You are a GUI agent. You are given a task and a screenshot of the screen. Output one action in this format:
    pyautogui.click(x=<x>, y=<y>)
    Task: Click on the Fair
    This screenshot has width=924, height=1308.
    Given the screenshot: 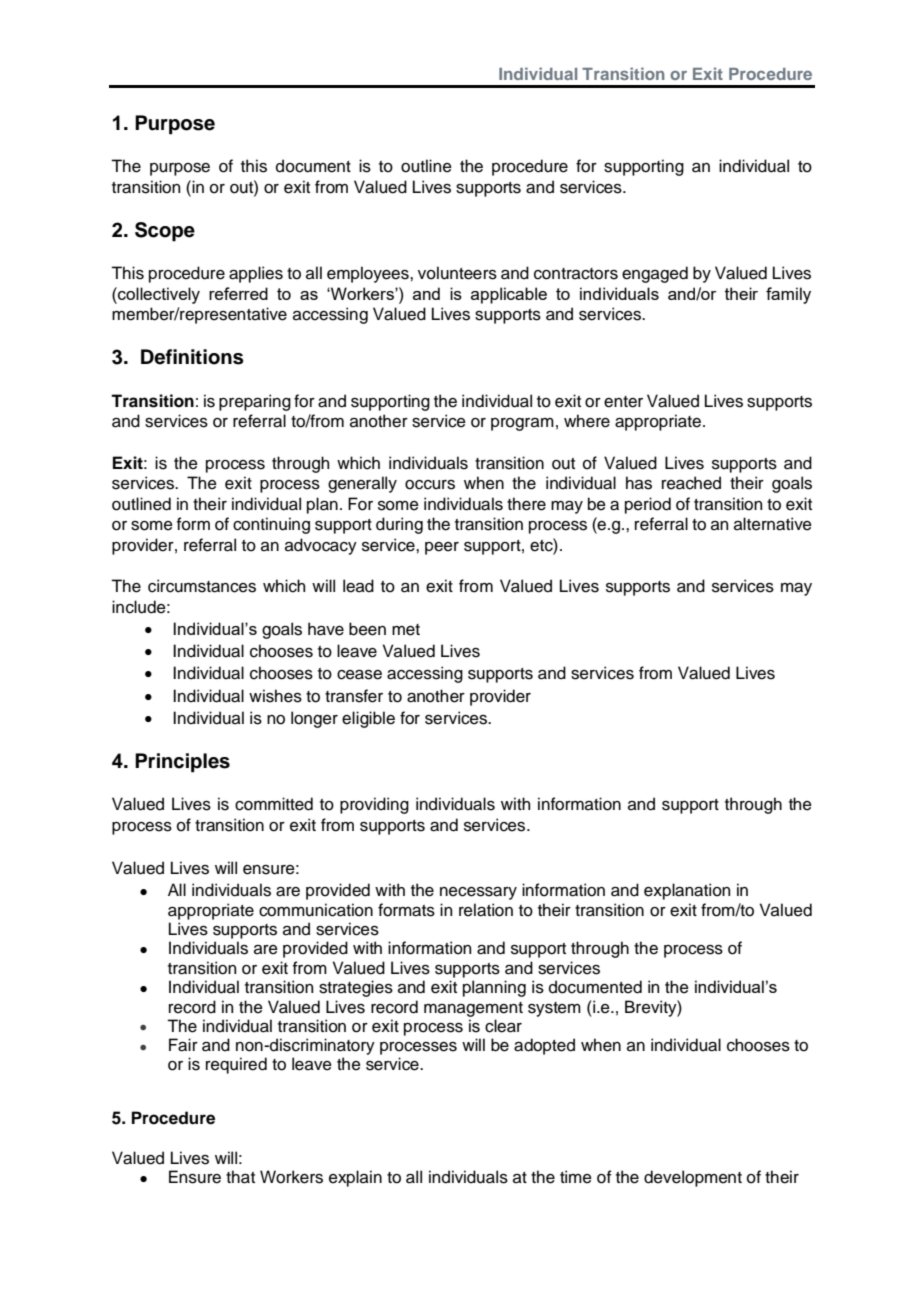 What is the action you would take?
    pyautogui.click(x=183, y=1045)
